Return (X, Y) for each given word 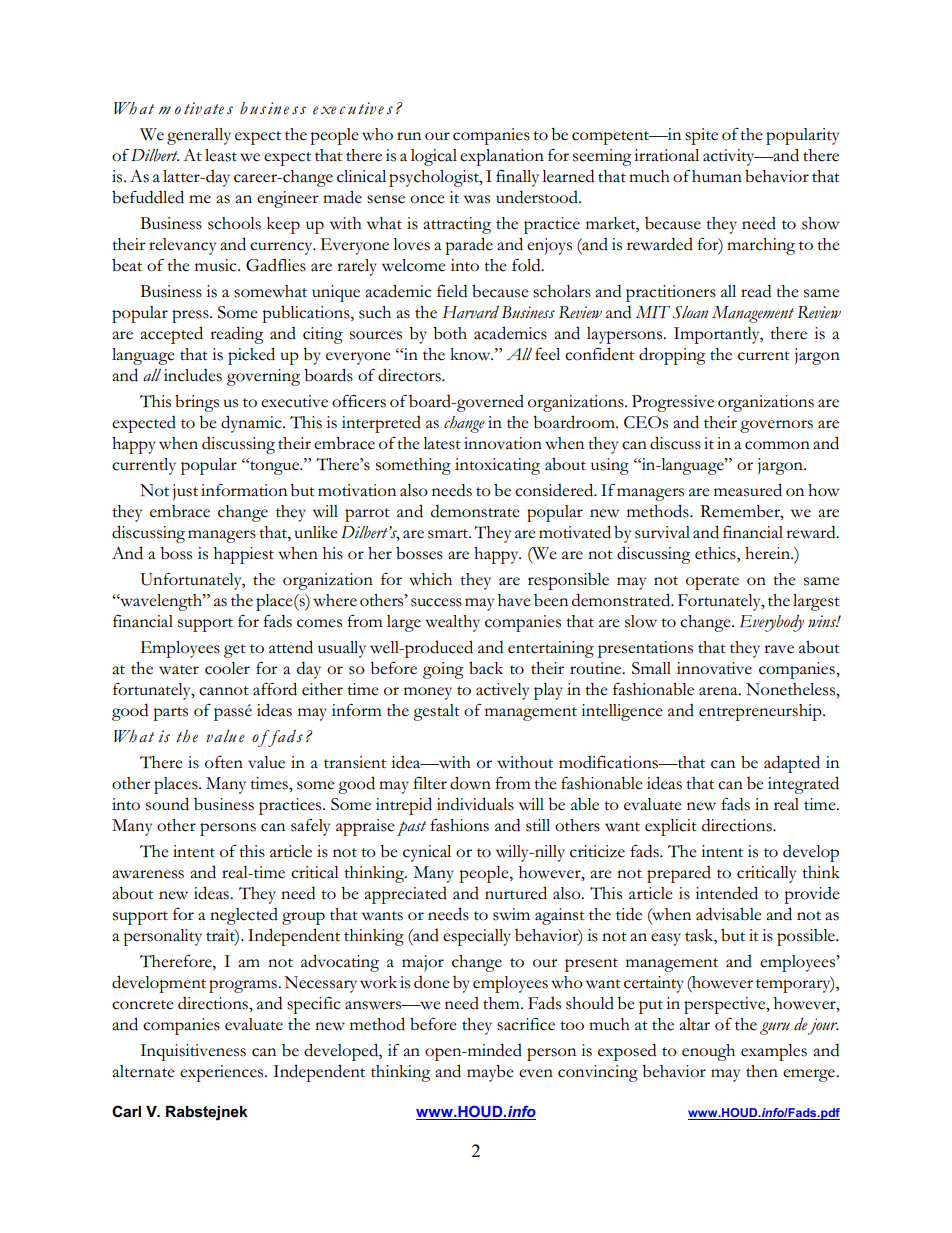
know (471, 354)
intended (726, 893)
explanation (502, 157)
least (221, 155)
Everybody (772, 623)
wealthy (452, 623)
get (235, 651)
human (717, 176)
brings (197, 403)
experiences (223, 1073)
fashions (459, 825)
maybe (490, 1073)
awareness (148, 874)
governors (776, 426)
